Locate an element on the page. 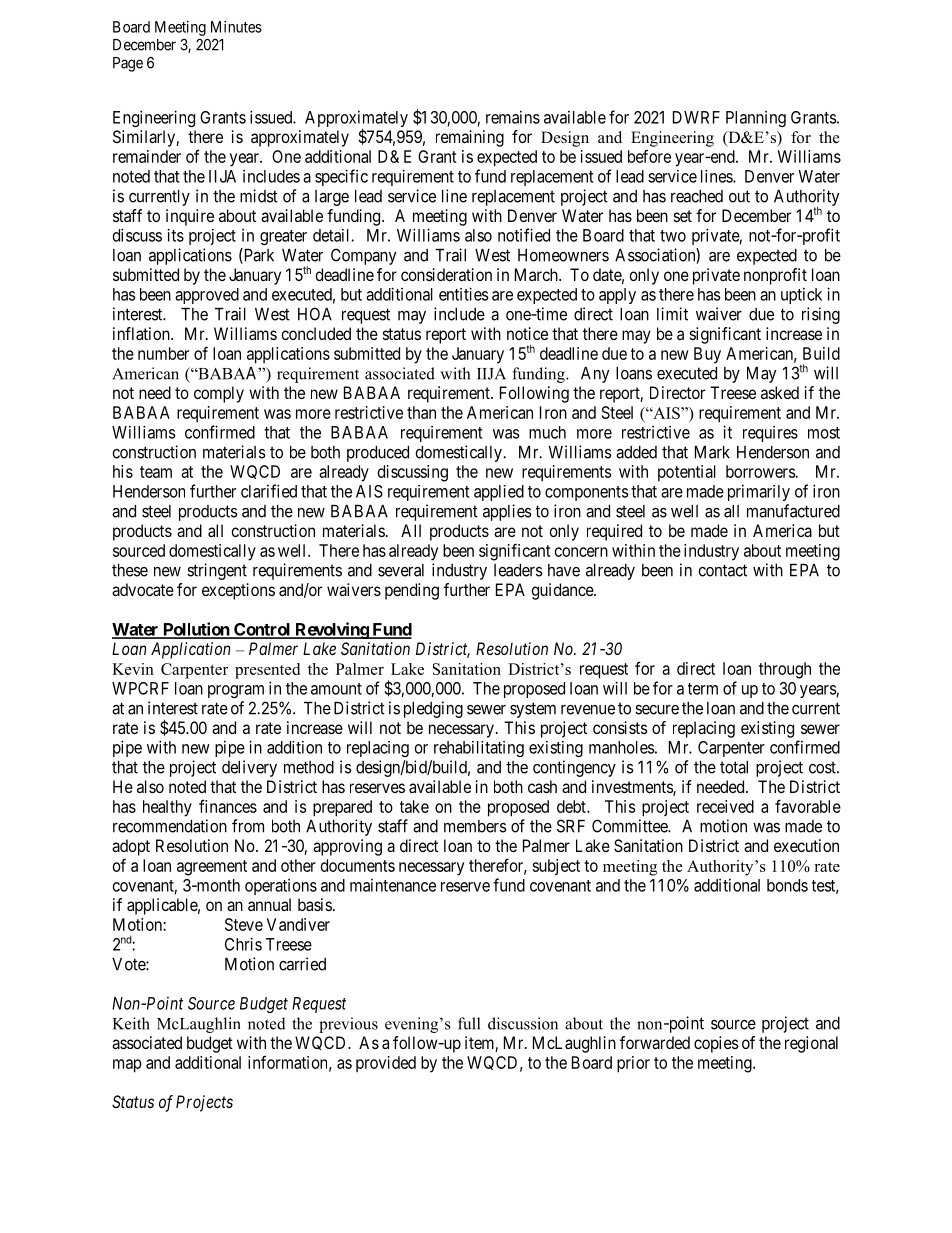 The width and height of the page is (952, 1233). Minutes is located at coordinates (236, 27).
